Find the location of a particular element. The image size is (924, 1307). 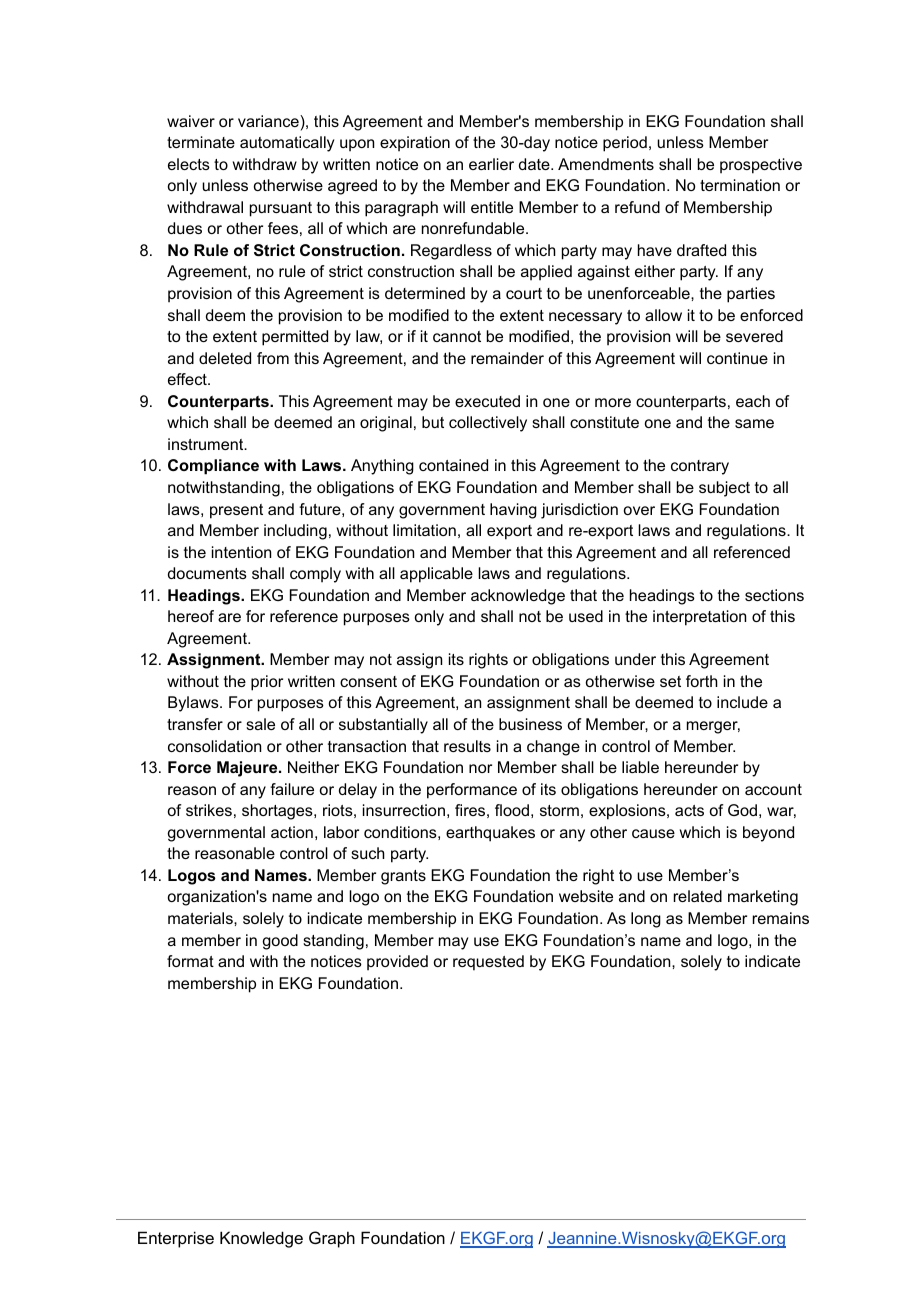

forth is located at coordinates (702, 681).
